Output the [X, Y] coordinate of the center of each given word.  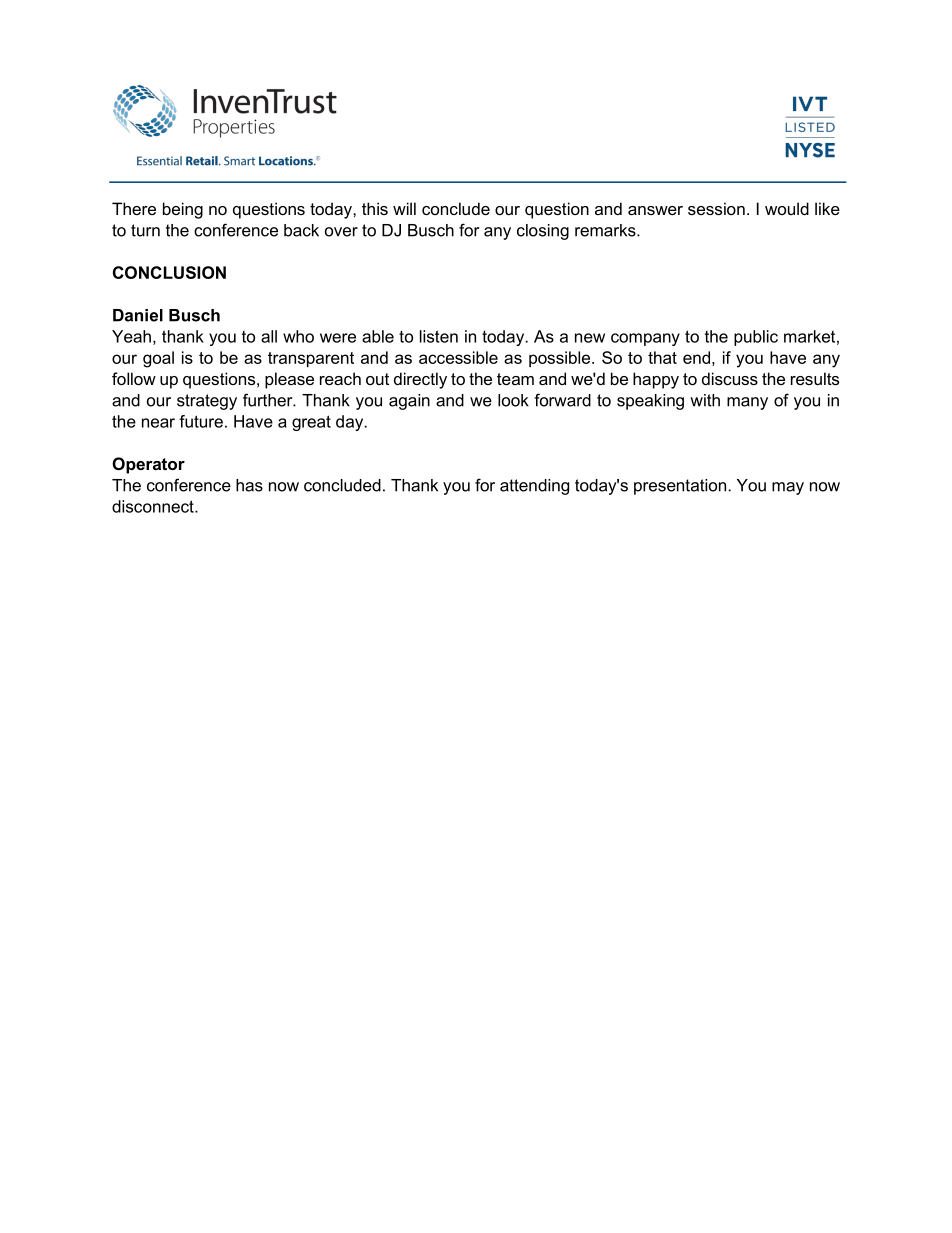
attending [534, 487]
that [662, 357]
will [404, 208]
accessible [458, 357]
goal [158, 359]
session [716, 208]
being [183, 210]
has [249, 485]
